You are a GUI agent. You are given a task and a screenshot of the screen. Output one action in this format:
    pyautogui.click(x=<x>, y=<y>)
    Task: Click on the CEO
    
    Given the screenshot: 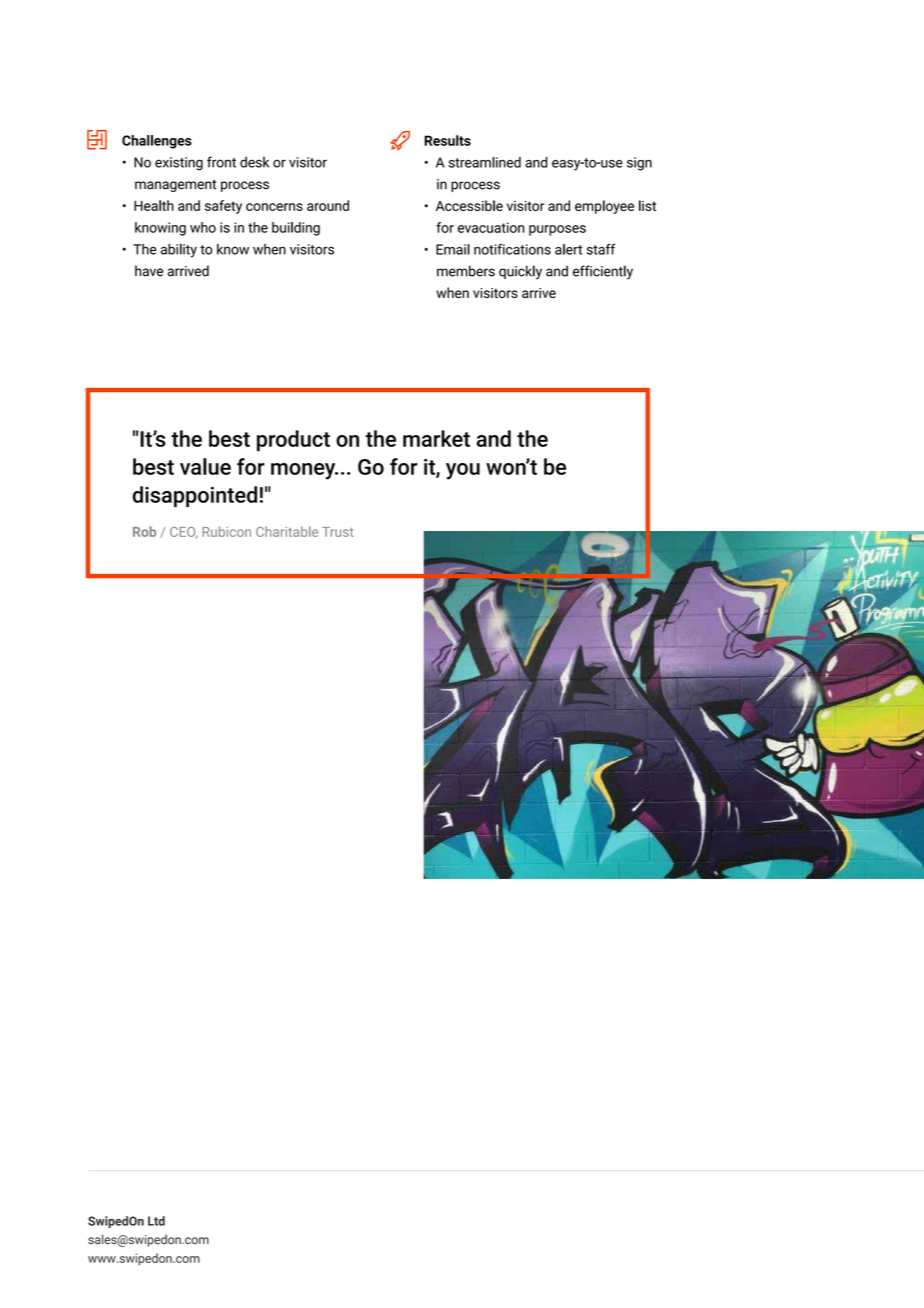 What is the action you would take?
    pyautogui.click(x=184, y=533)
